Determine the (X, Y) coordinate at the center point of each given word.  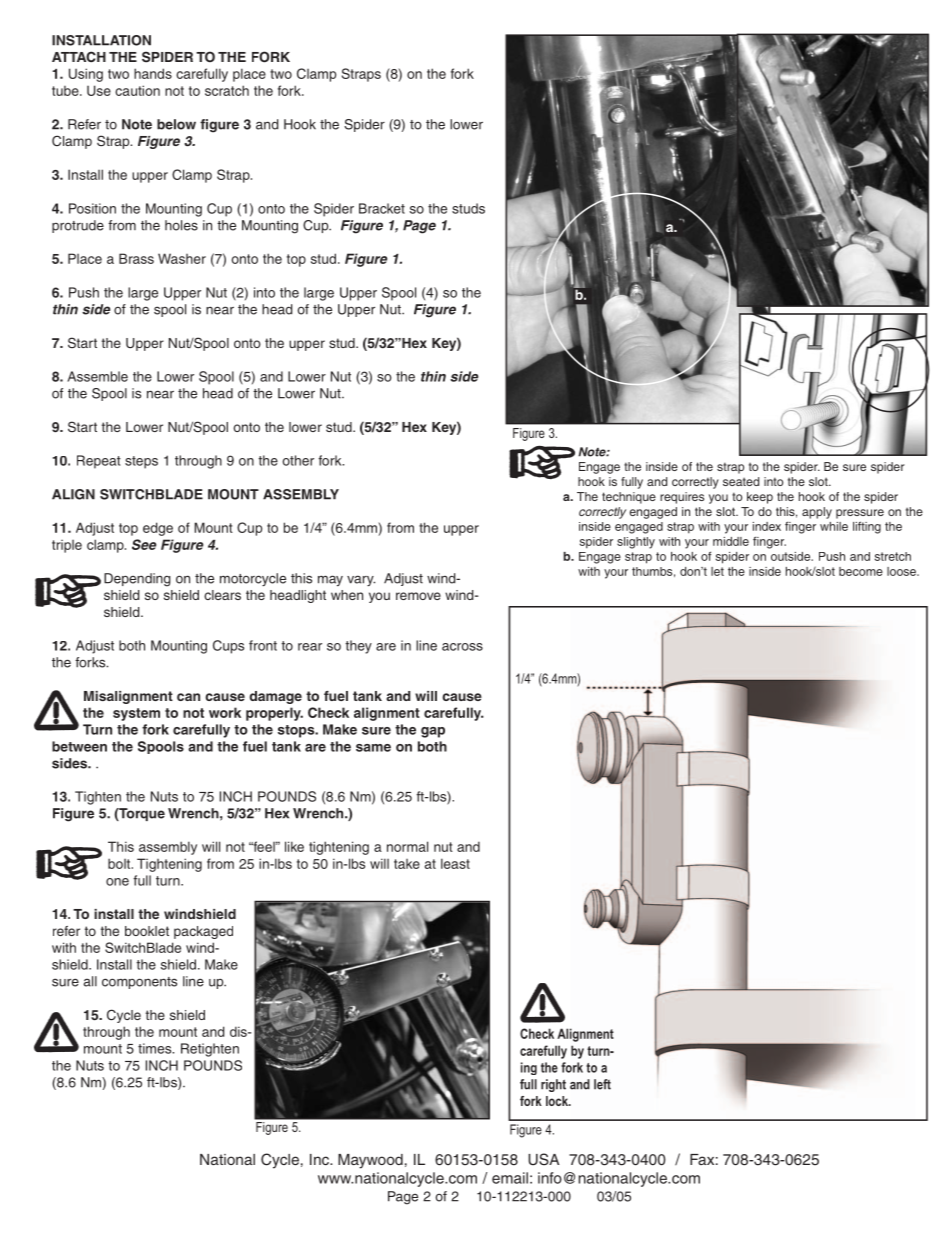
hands (153, 73)
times (156, 1048)
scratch (227, 90)
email (510, 1178)
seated (741, 481)
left (602, 1084)
